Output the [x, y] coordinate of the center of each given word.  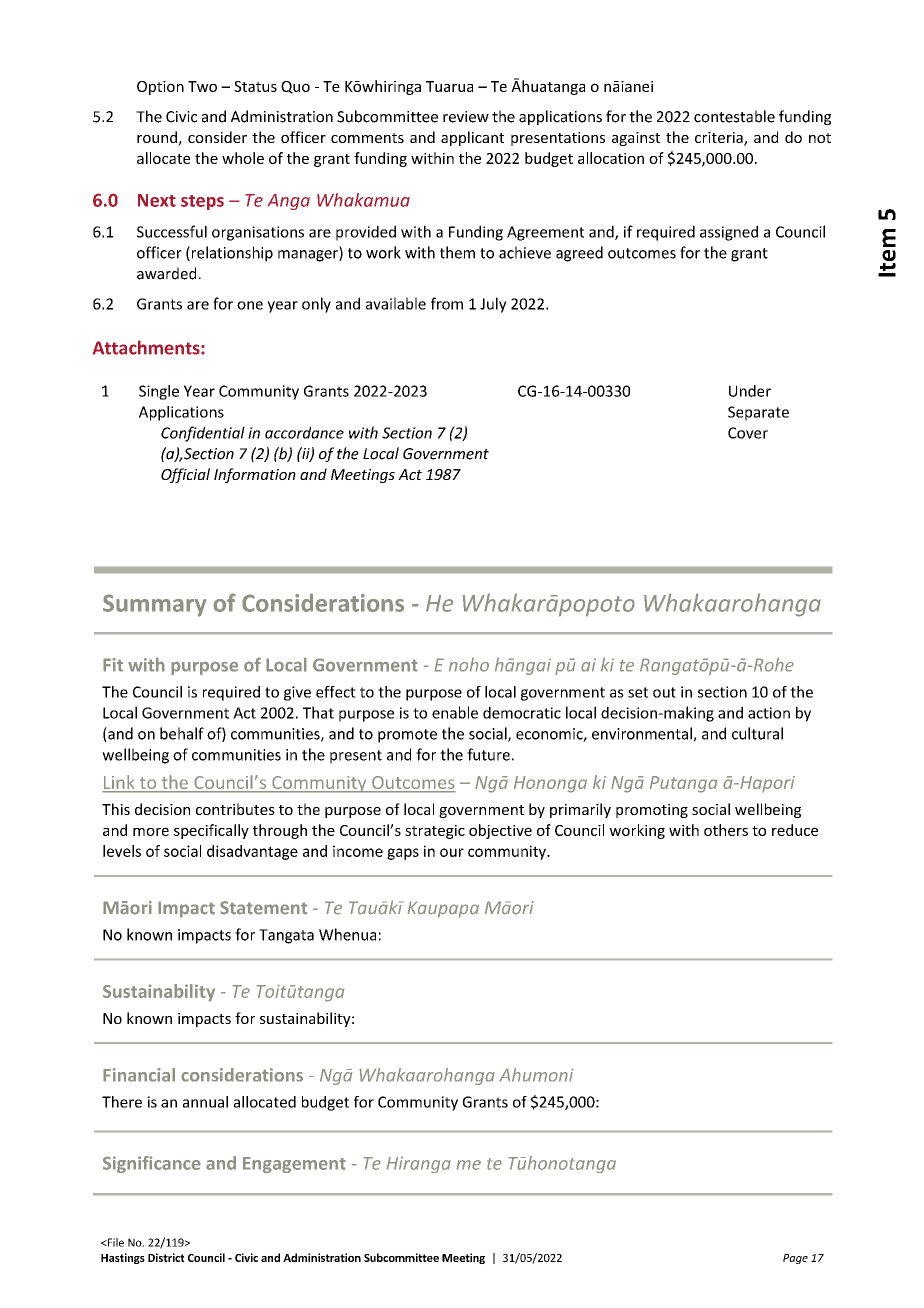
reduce [795, 830]
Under [750, 391]
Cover [748, 433]
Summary [155, 605]
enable [455, 712]
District [166, 1257]
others [726, 830]
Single [159, 392]
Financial [139, 1075]
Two [202, 86]
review [466, 117]
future [488, 754]
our [452, 852]
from [447, 303]
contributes [235, 809]
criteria [720, 139]
